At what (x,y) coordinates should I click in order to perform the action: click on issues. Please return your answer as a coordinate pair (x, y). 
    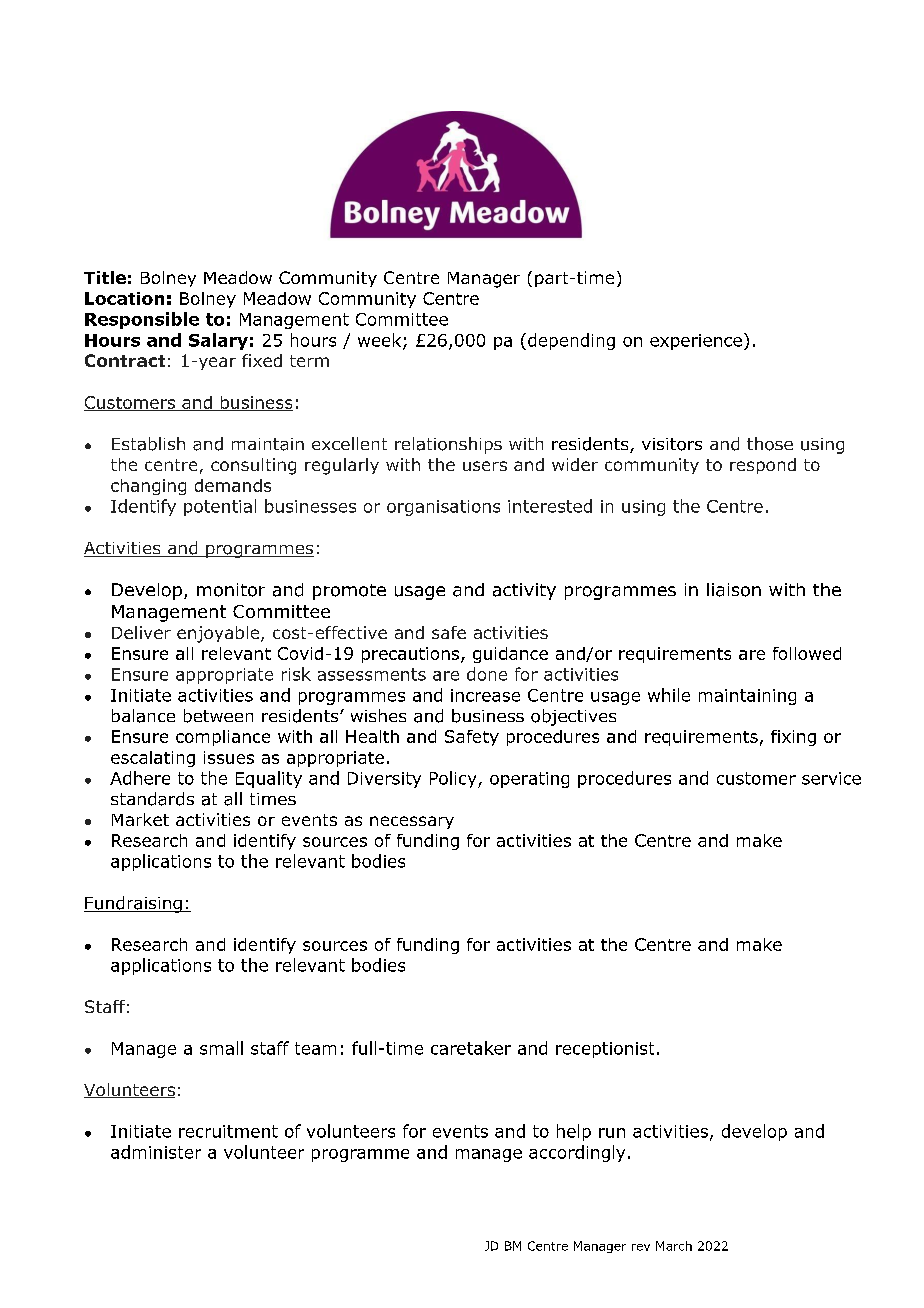
    Looking at the image, I should click on (229, 757).
